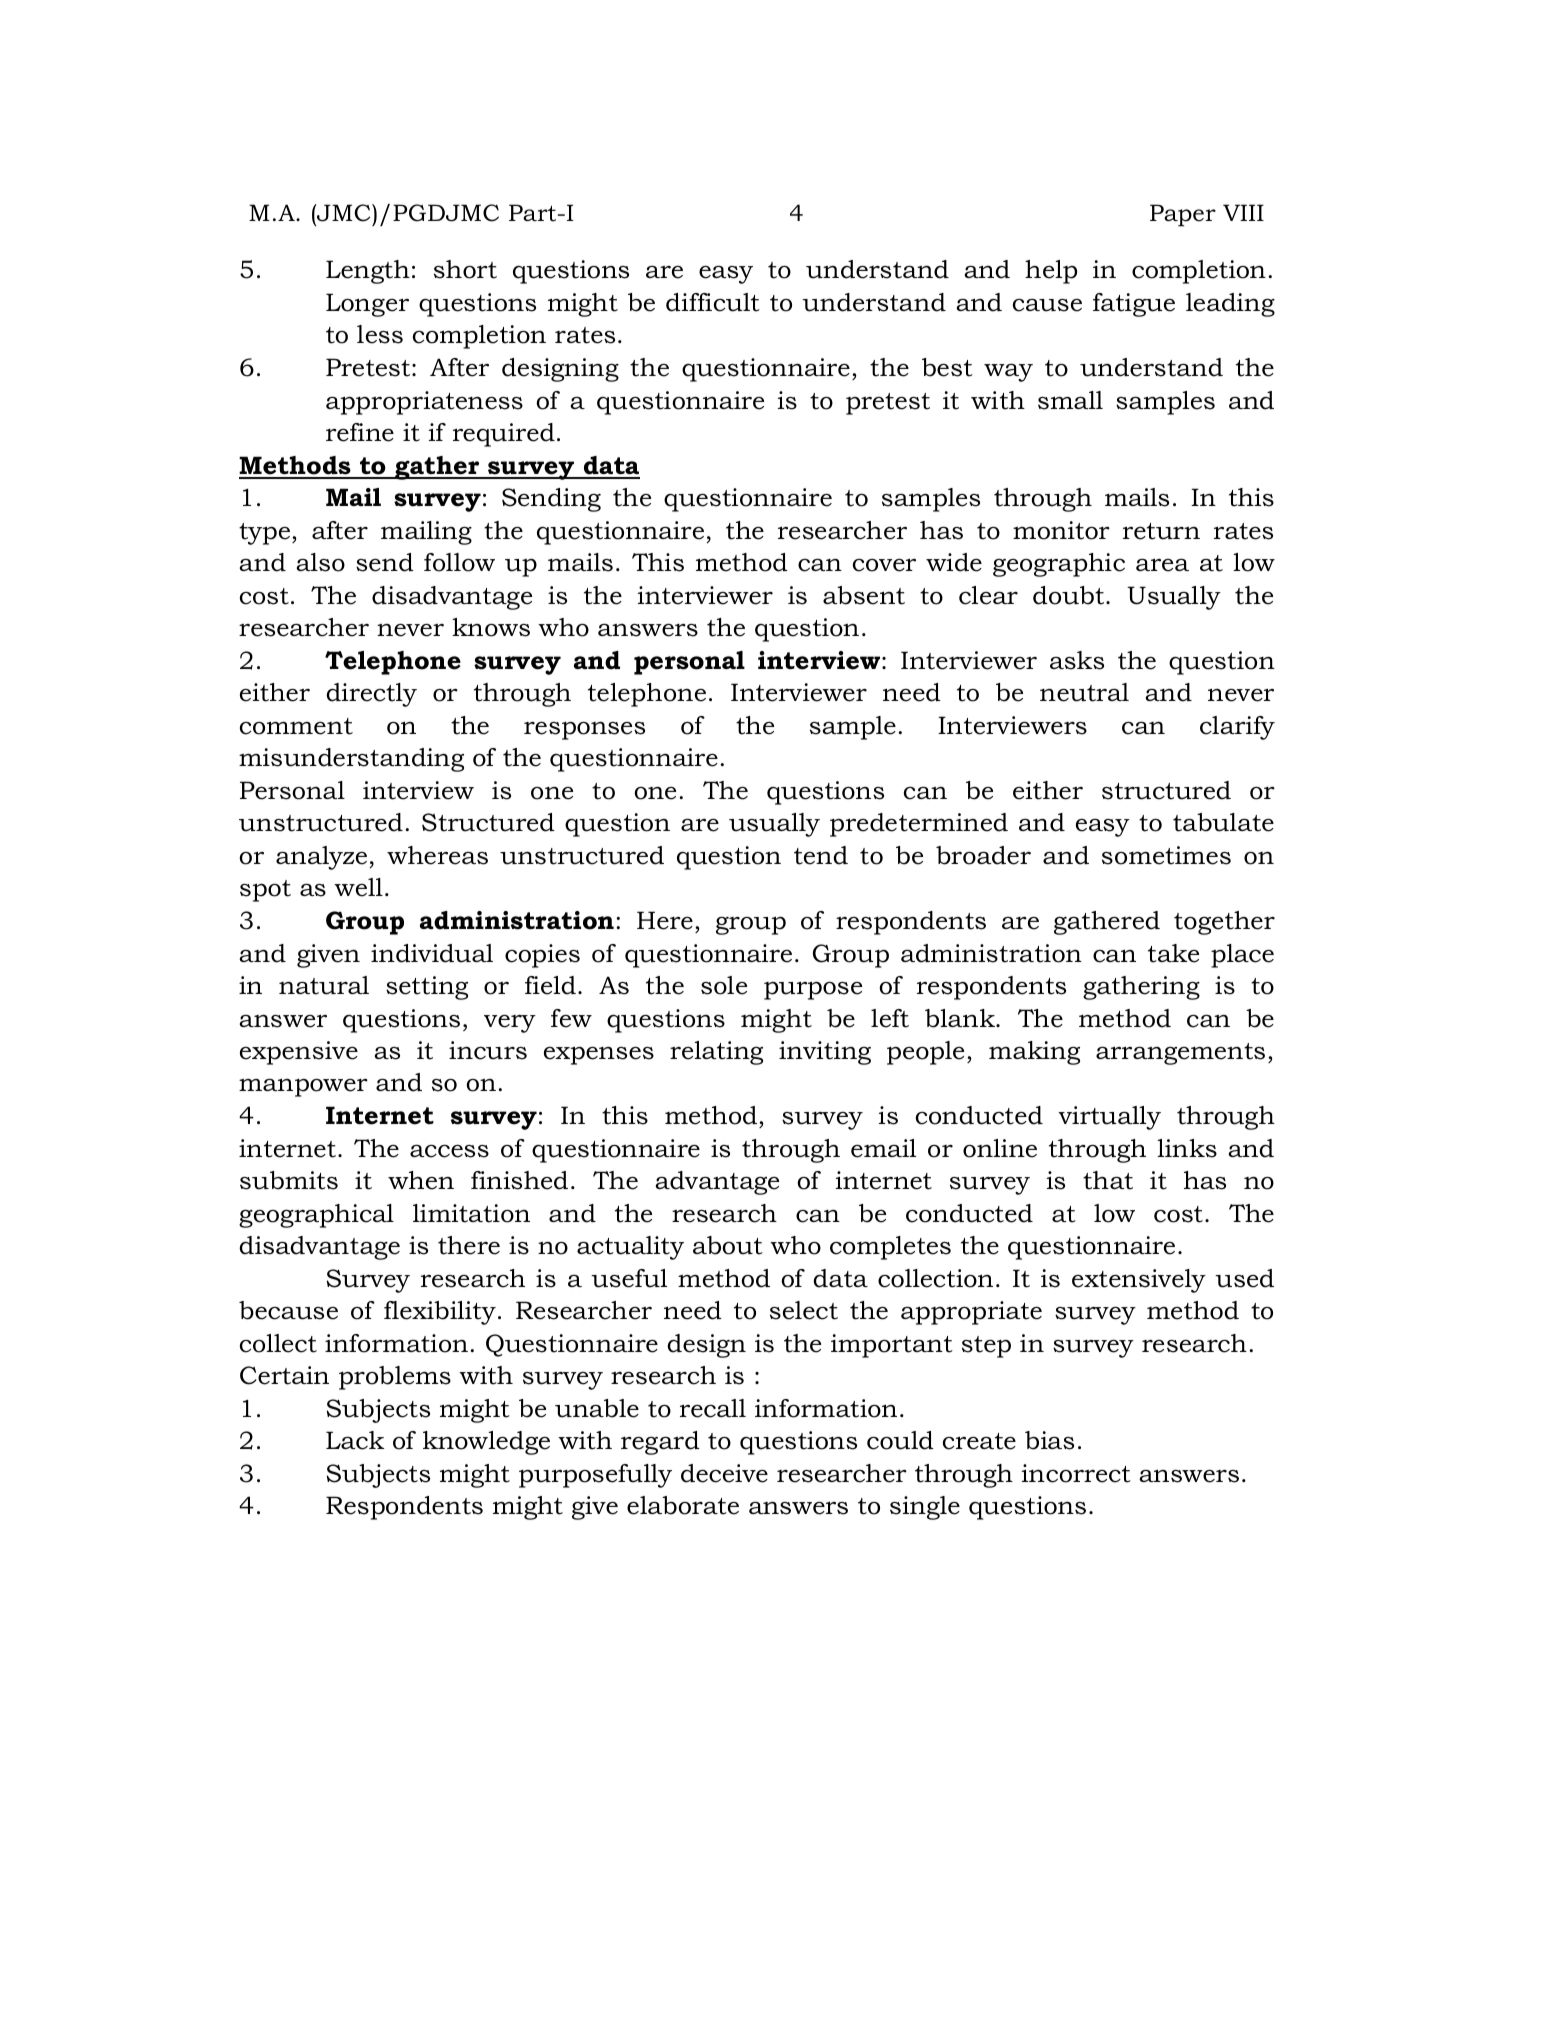 The image size is (1562, 2021). What do you see at coordinates (821, 855) in the image?
I see `tend` at bounding box center [821, 855].
